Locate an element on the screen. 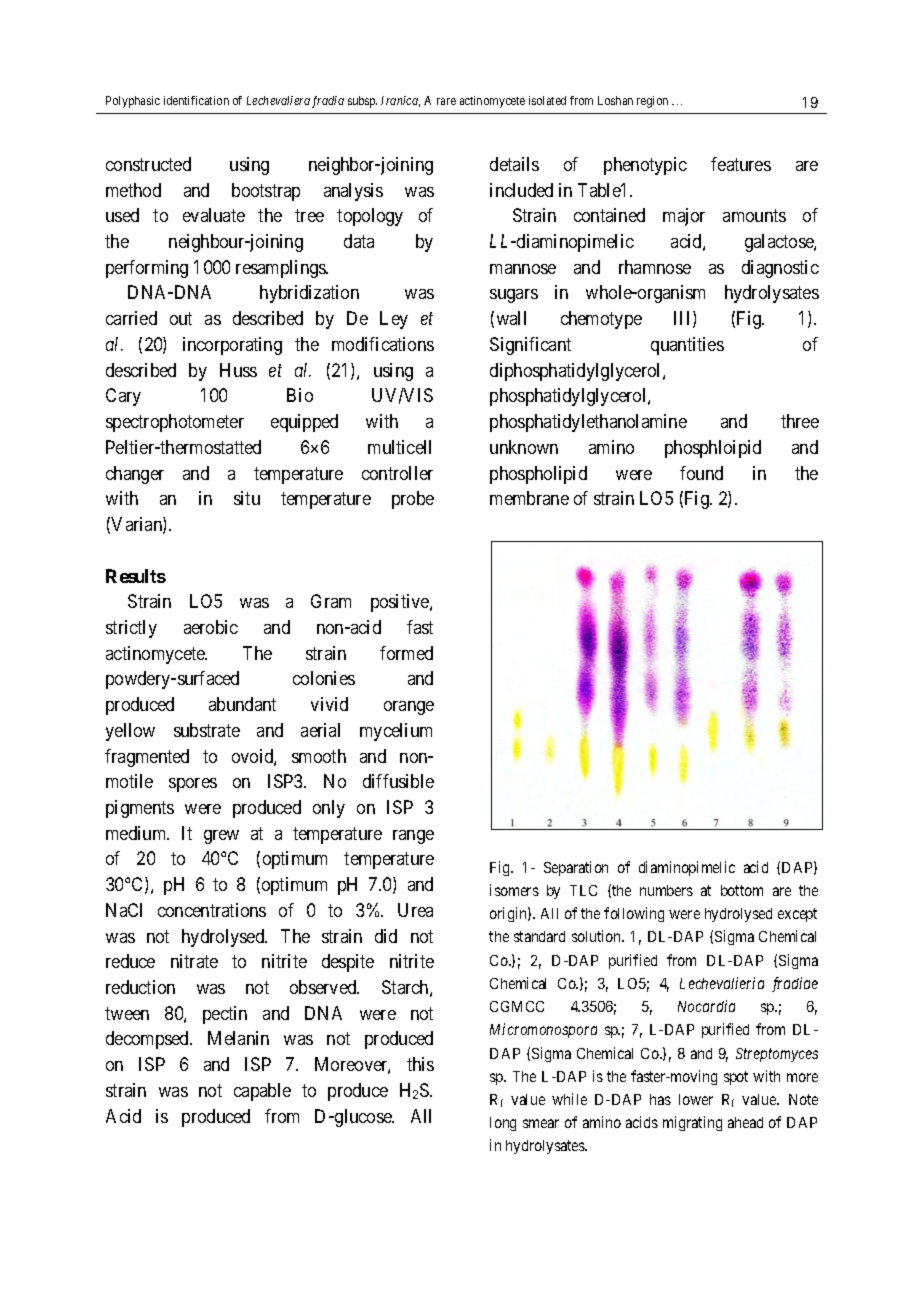 The width and height of the screenshot is (924, 1308). details is located at coordinates (514, 164).
